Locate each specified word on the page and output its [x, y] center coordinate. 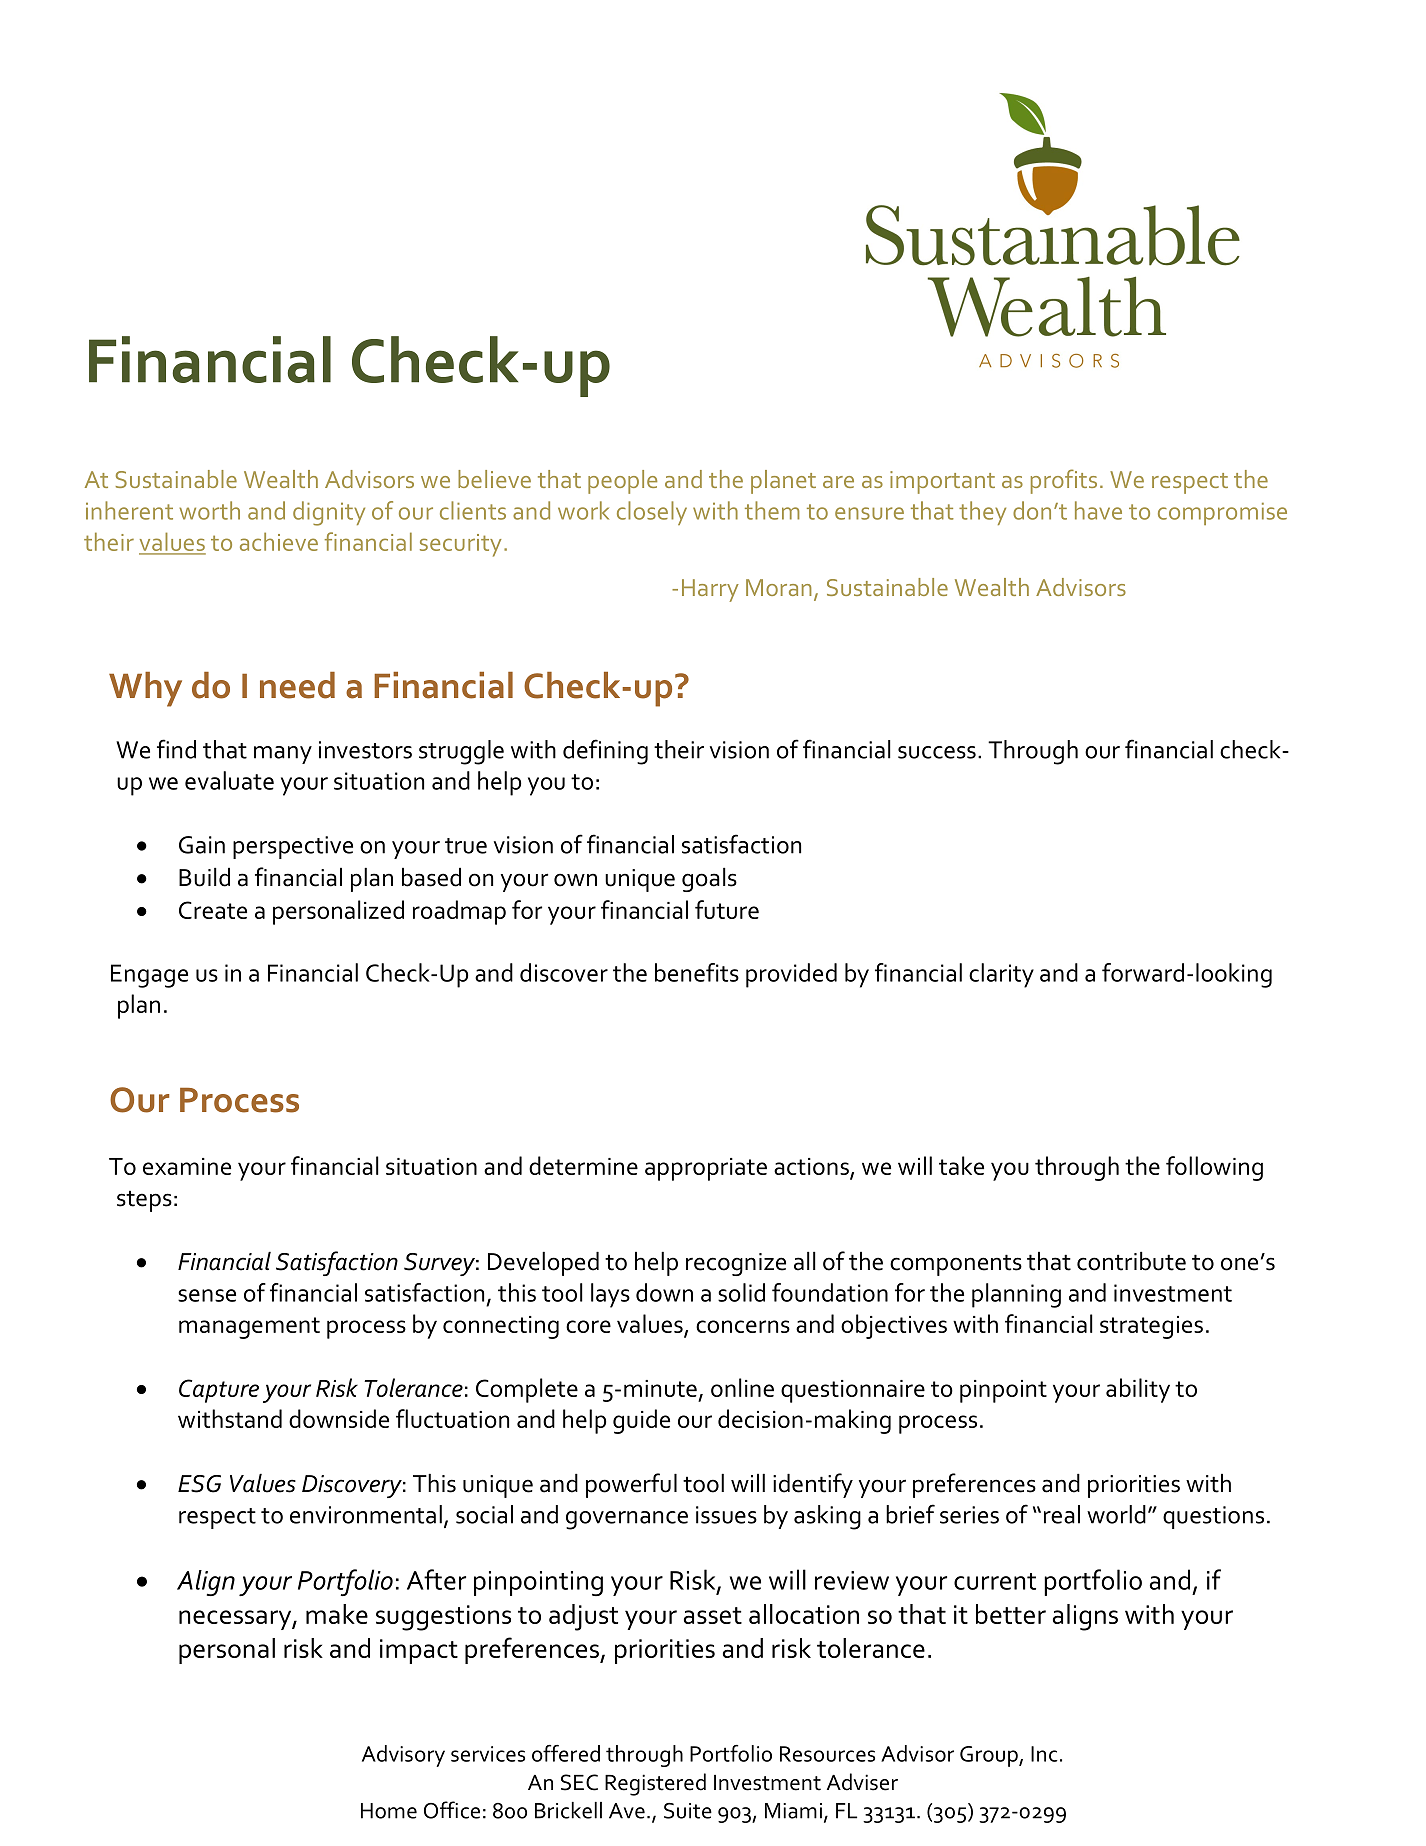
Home [389, 1811]
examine [187, 1166]
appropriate [706, 1169]
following [1214, 1168]
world [1116, 1514]
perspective [293, 847]
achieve [279, 541]
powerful [631, 1485]
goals [709, 880]
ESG [199, 1484]
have [1098, 510]
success [937, 752]
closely [652, 513]
